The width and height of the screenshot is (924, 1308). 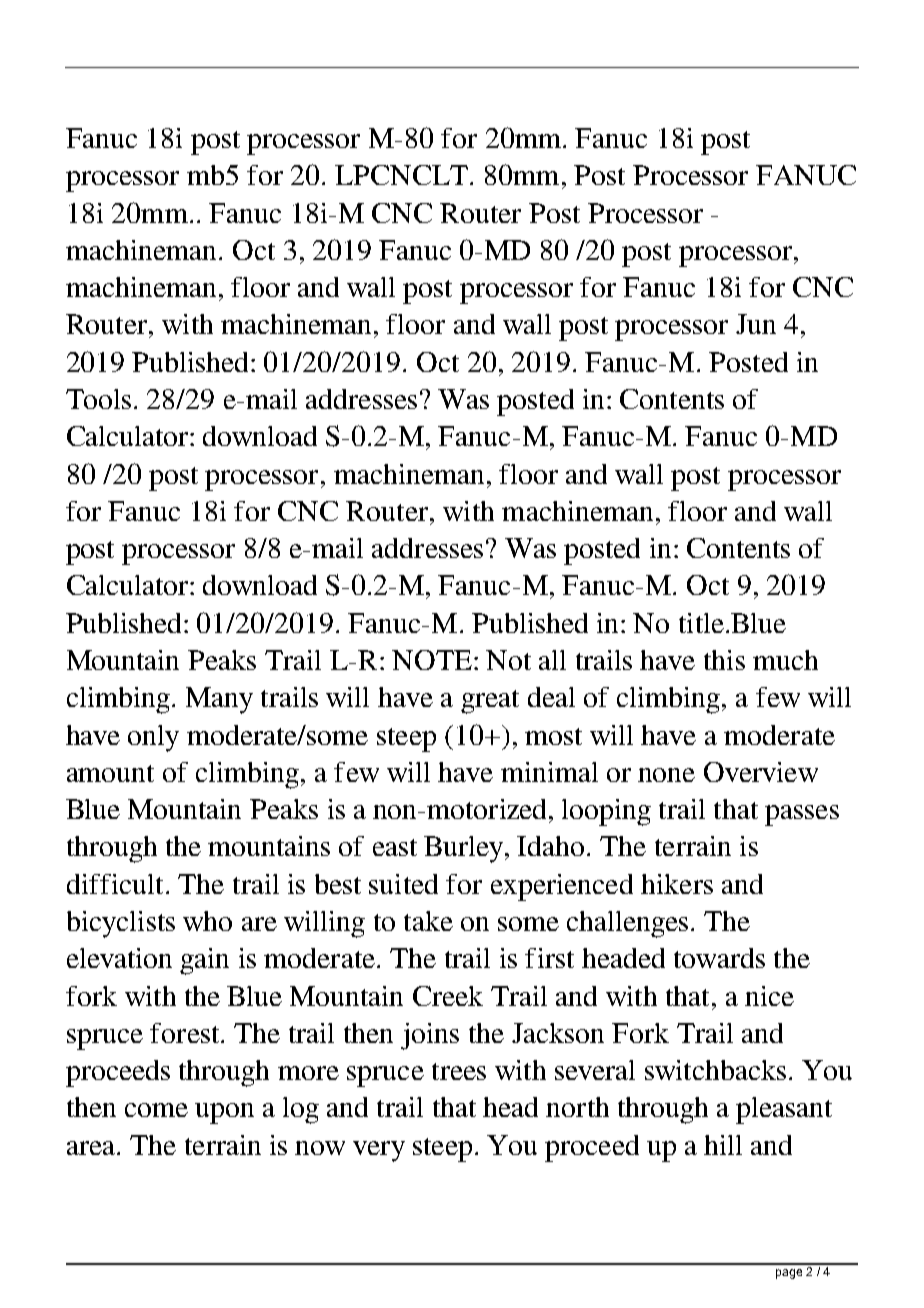 What do you see at coordinates (785, 660) in the screenshot?
I see `much` at bounding box center [785, 660].
